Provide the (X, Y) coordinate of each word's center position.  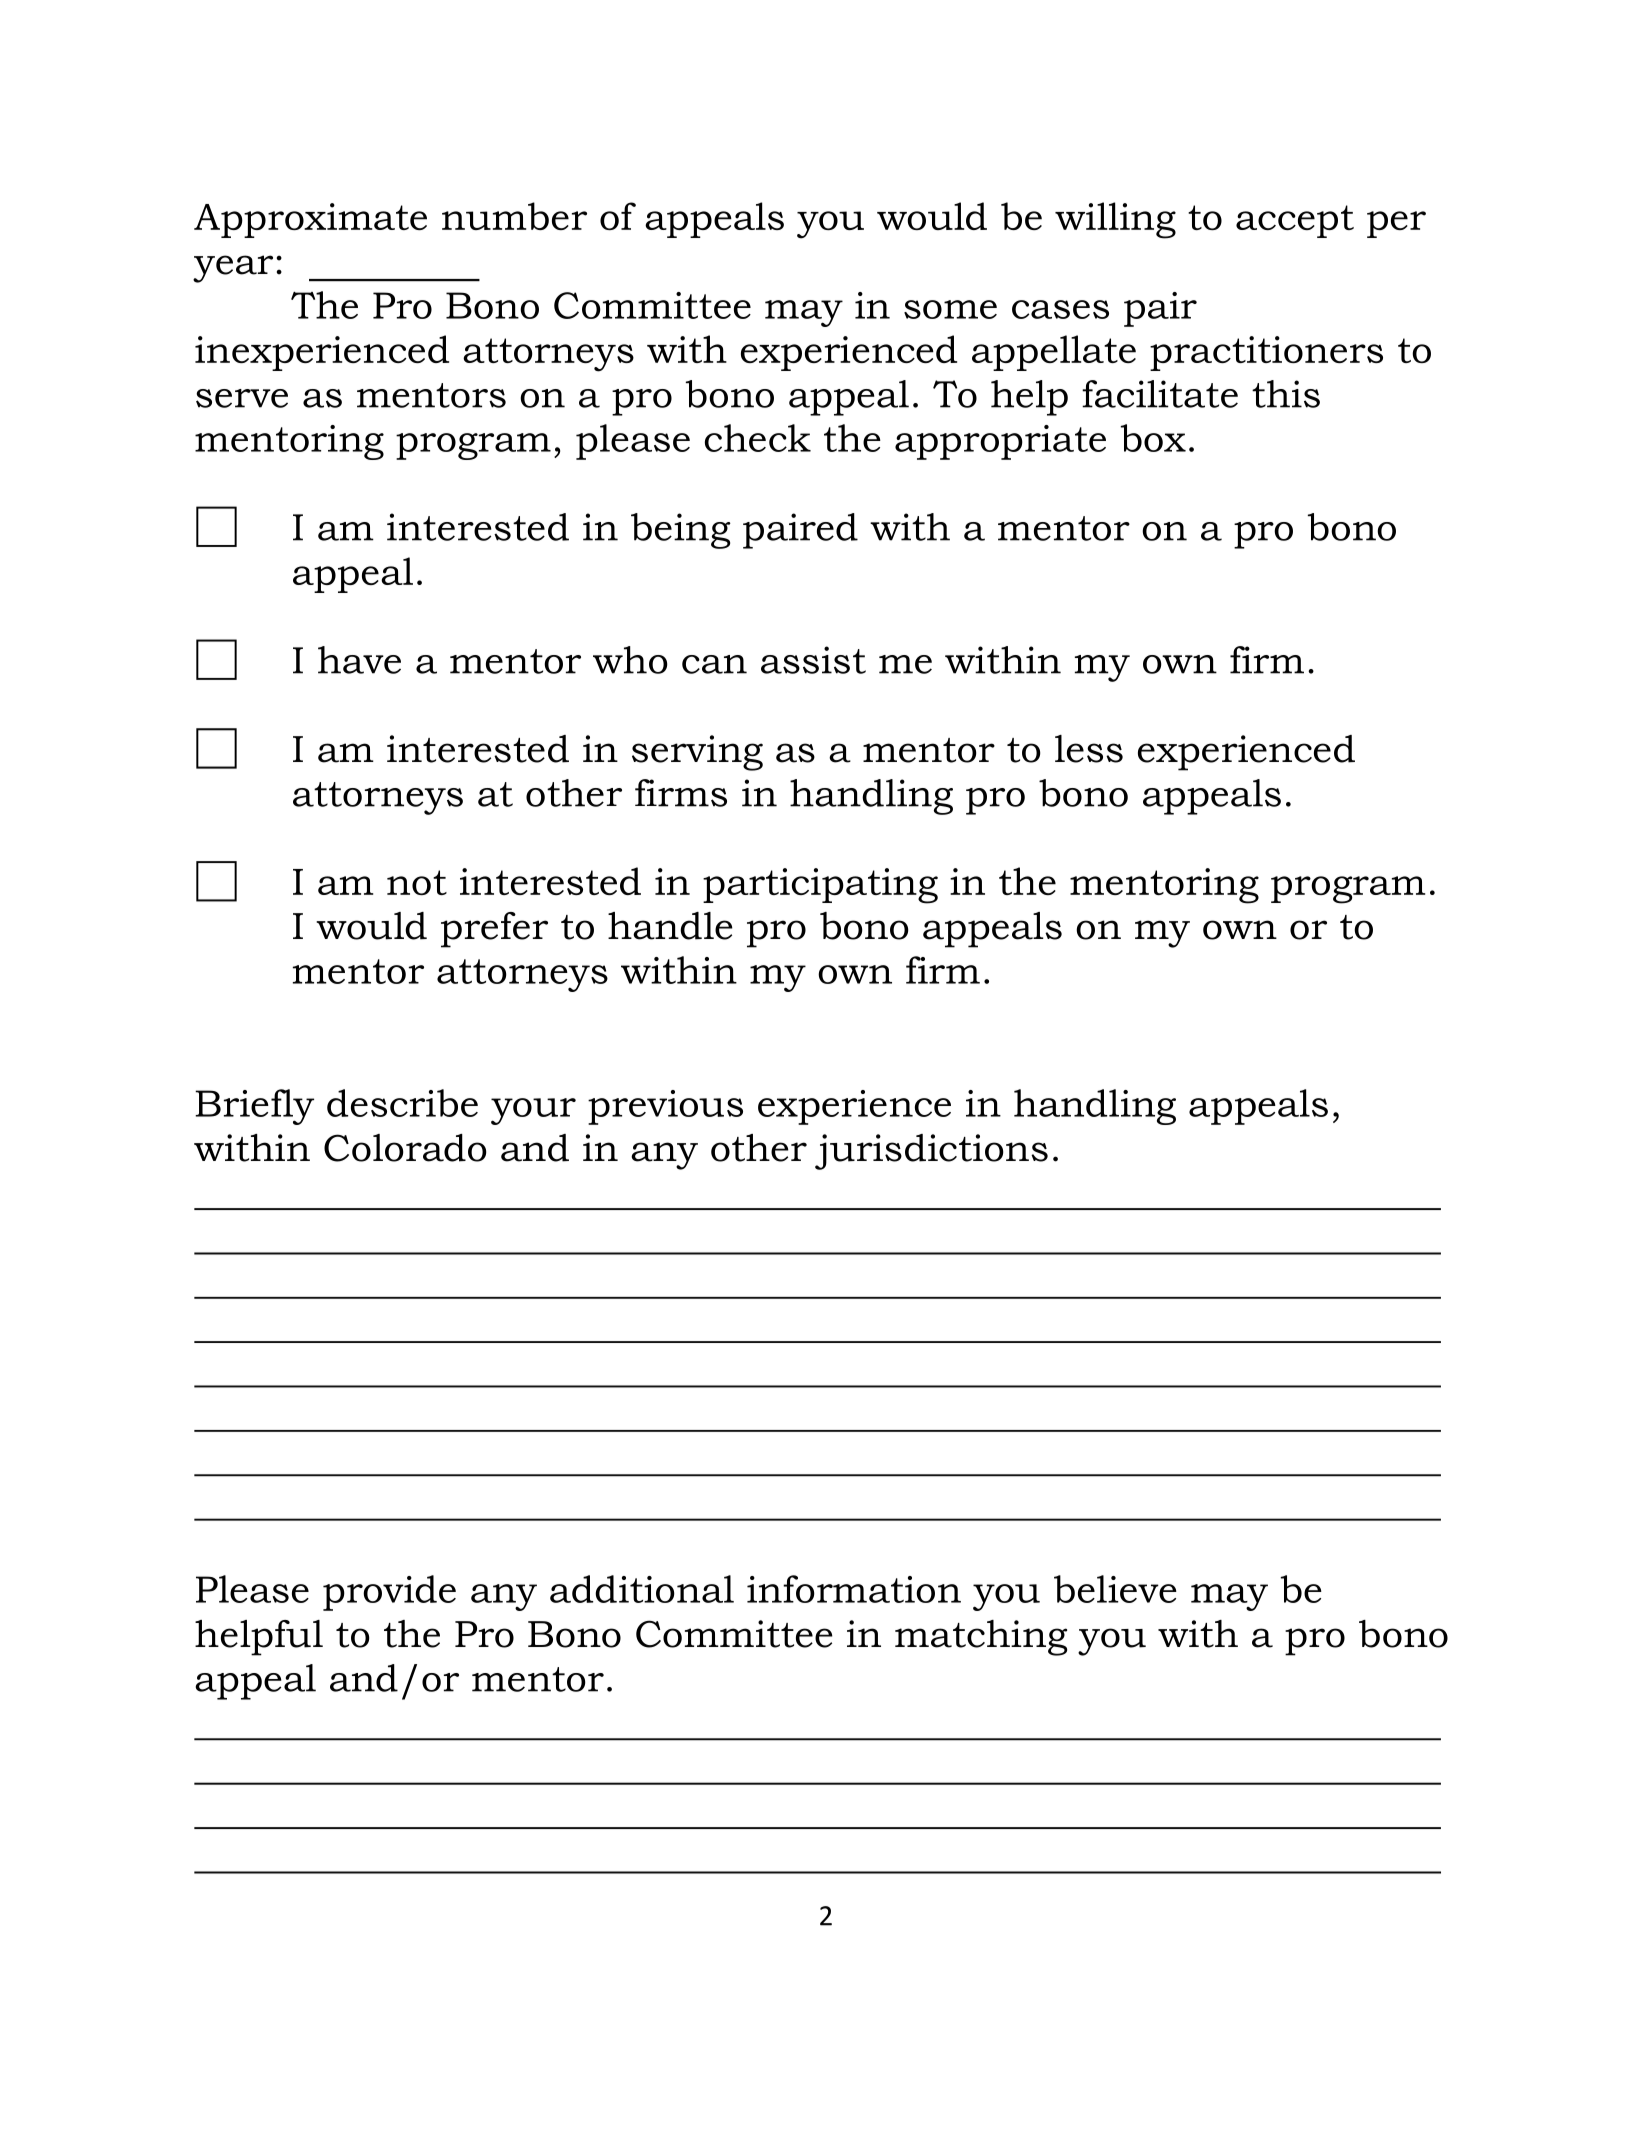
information (854, 1589)
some (950, 309)
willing (1115, 220)
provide (389, 1593)
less (1089, 749)
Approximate (310, 220)
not (417, 882)
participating (820, 886)
